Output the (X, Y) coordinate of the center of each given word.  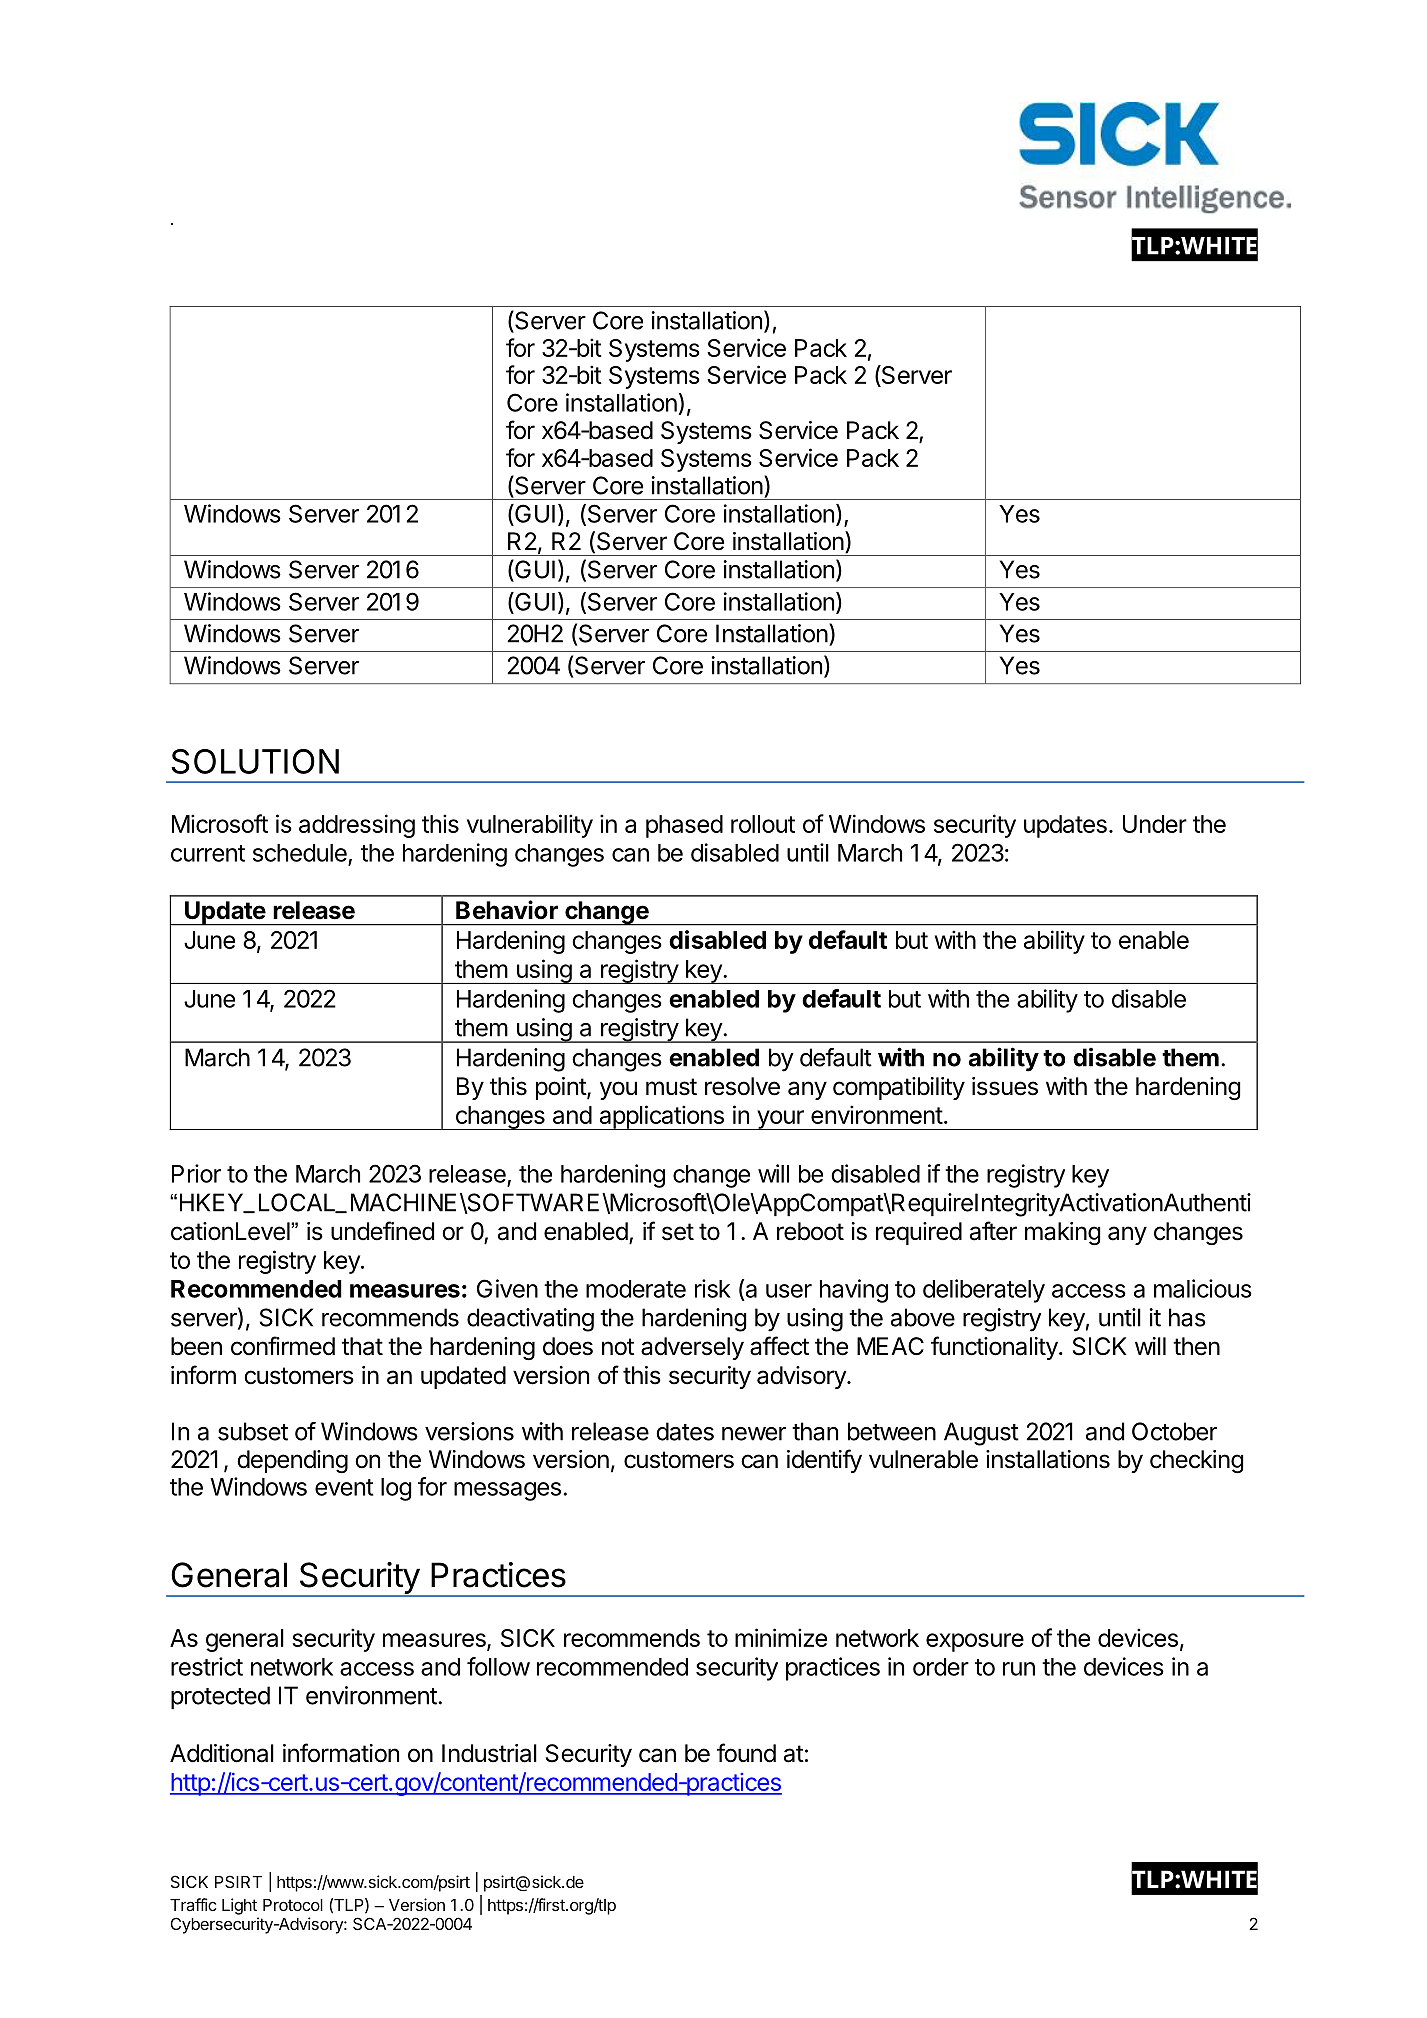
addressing (357, 826)
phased (684, 826)
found (746, 1753)
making (1063, 1233)
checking (1197, 1461)
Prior (196, 1173)
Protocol (293, 1905)
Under (1155, 824)
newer (754, 1434)
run (1019, 1669)
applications (661, 1117)
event (344, 1487)
